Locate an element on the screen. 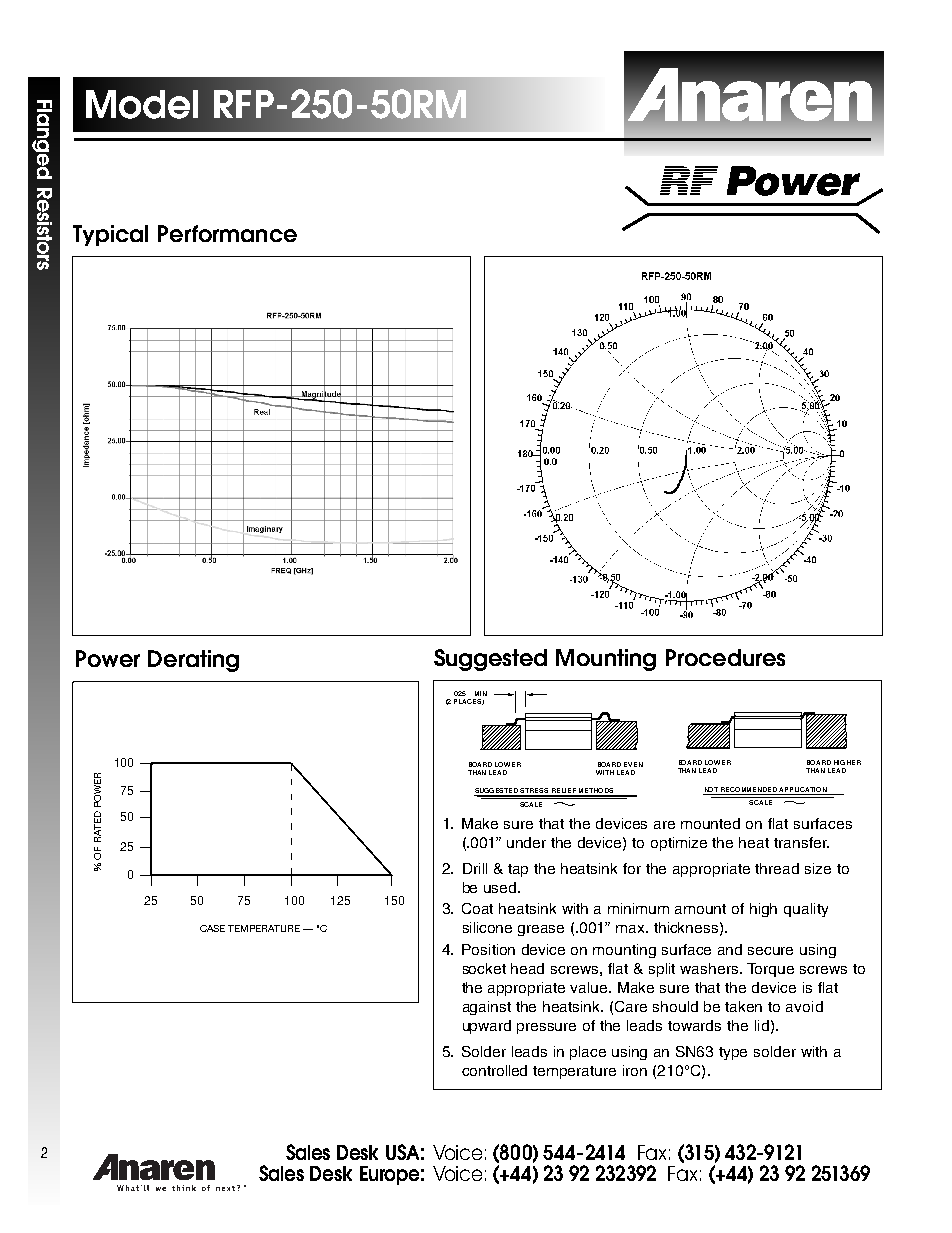 Image resolution: width=952 pixels, height=1233 pixels. Typical is located at coordinates (110, 235).
